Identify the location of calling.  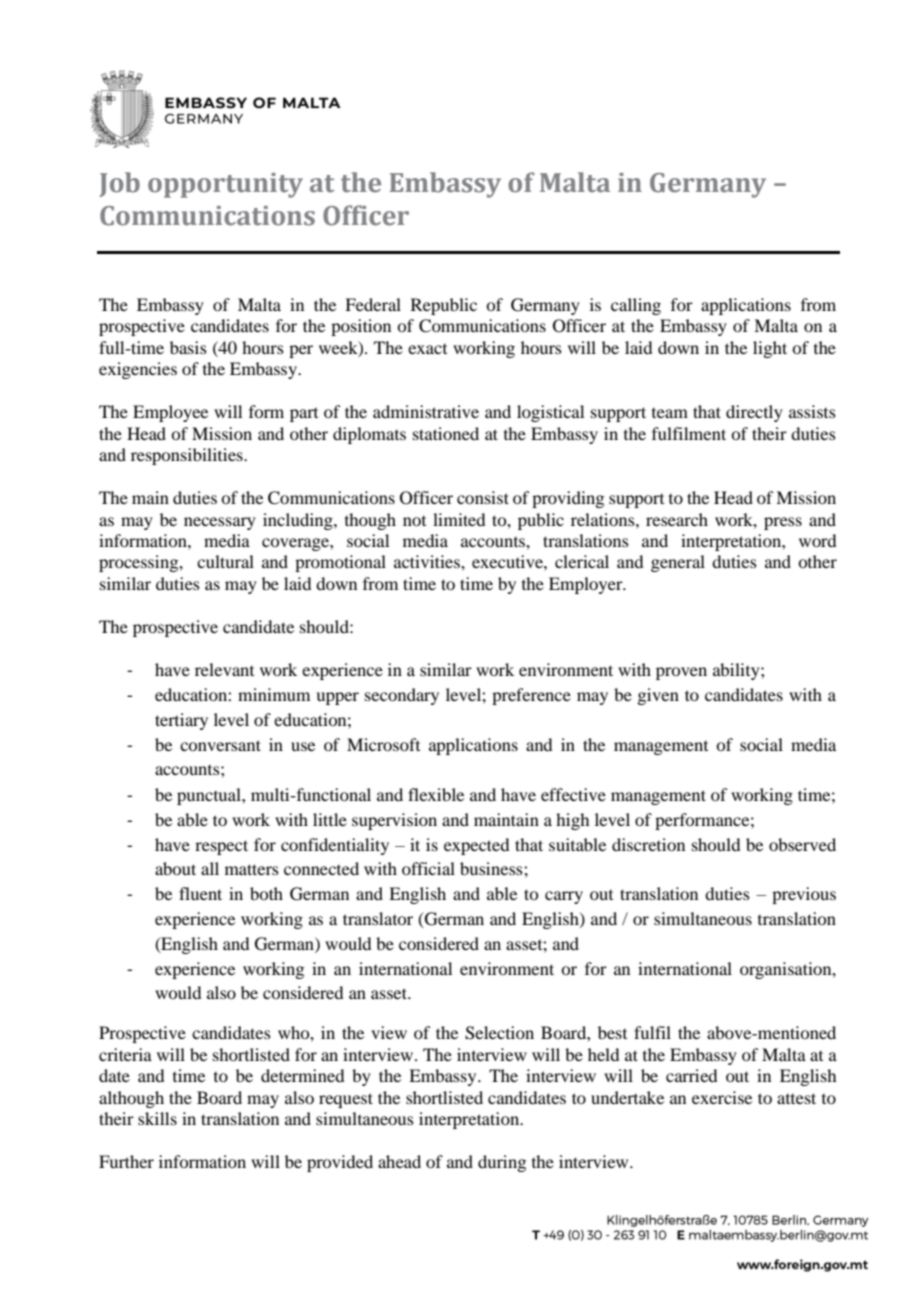
(636, 306).
